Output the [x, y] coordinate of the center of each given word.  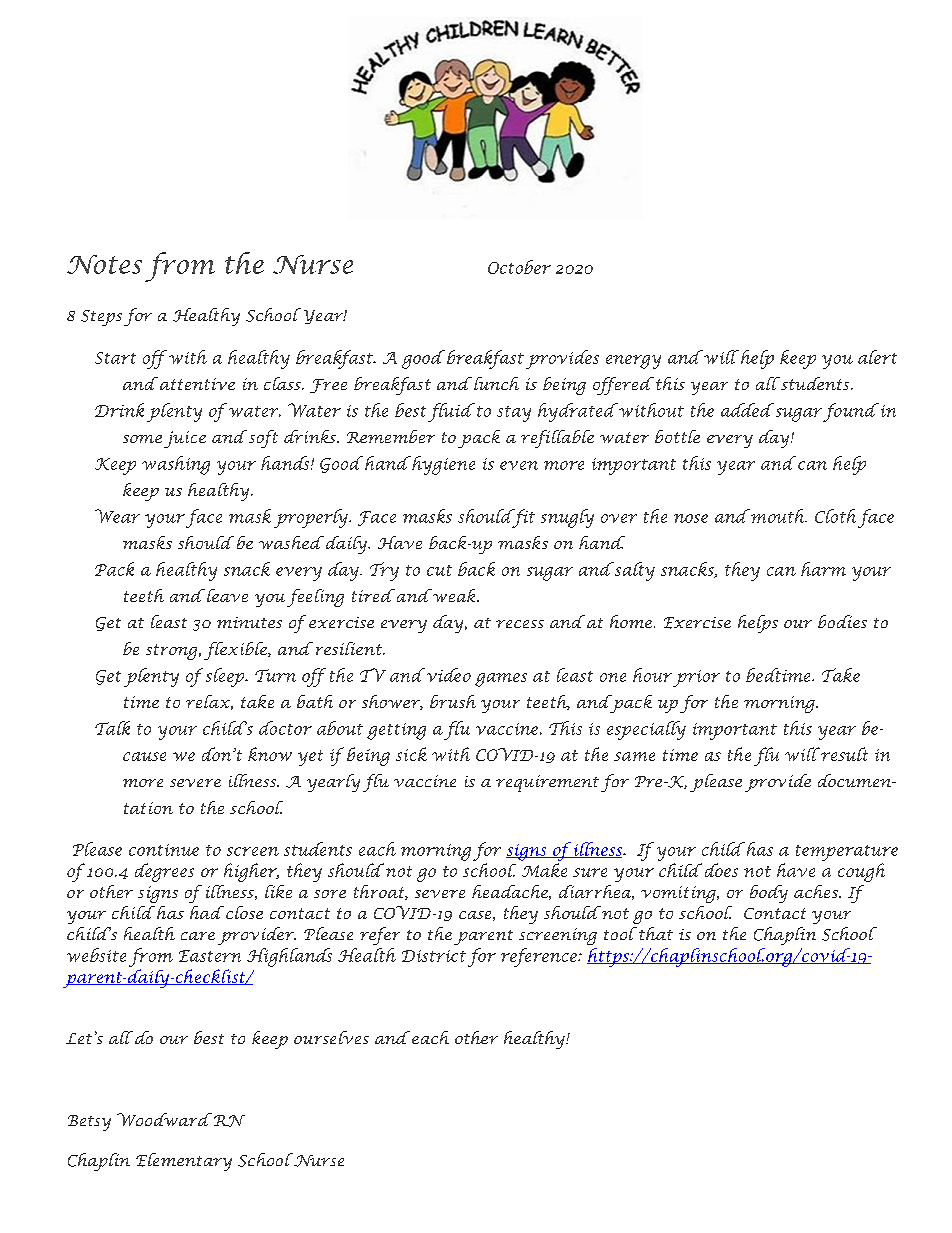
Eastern [210, 956]
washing [176, 465]
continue [164, 850]
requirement [547, 783]
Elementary [184, 1162]
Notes [104, 264]
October [519, 267]
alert [877, 357]
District [434, 956]
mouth [778, 516]
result [843, 754]
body [769, 894]
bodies [842, 621]
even [519, 465]
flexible [236, 651]
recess [520, 624]
